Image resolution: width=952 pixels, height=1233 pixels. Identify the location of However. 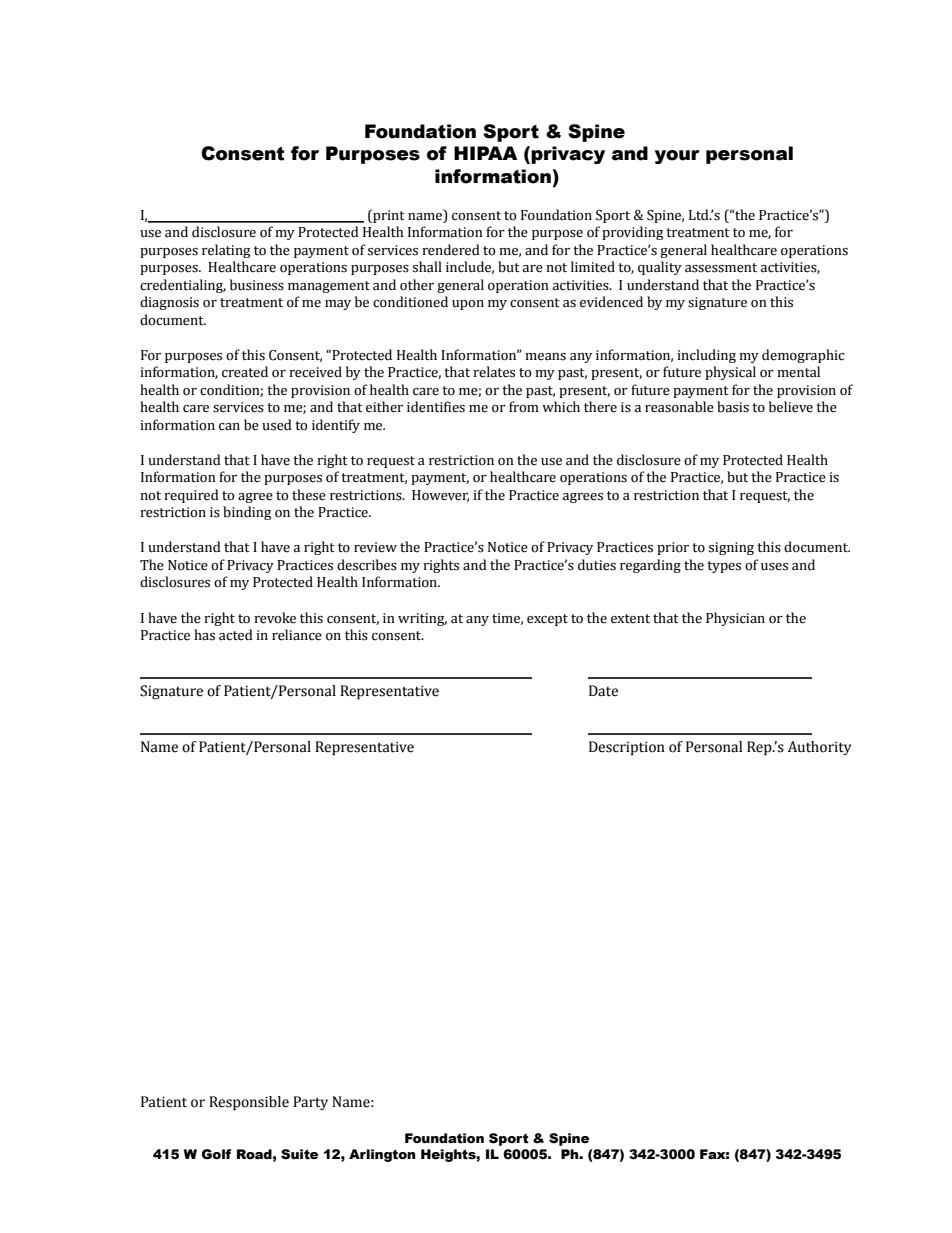
(440, 496).
